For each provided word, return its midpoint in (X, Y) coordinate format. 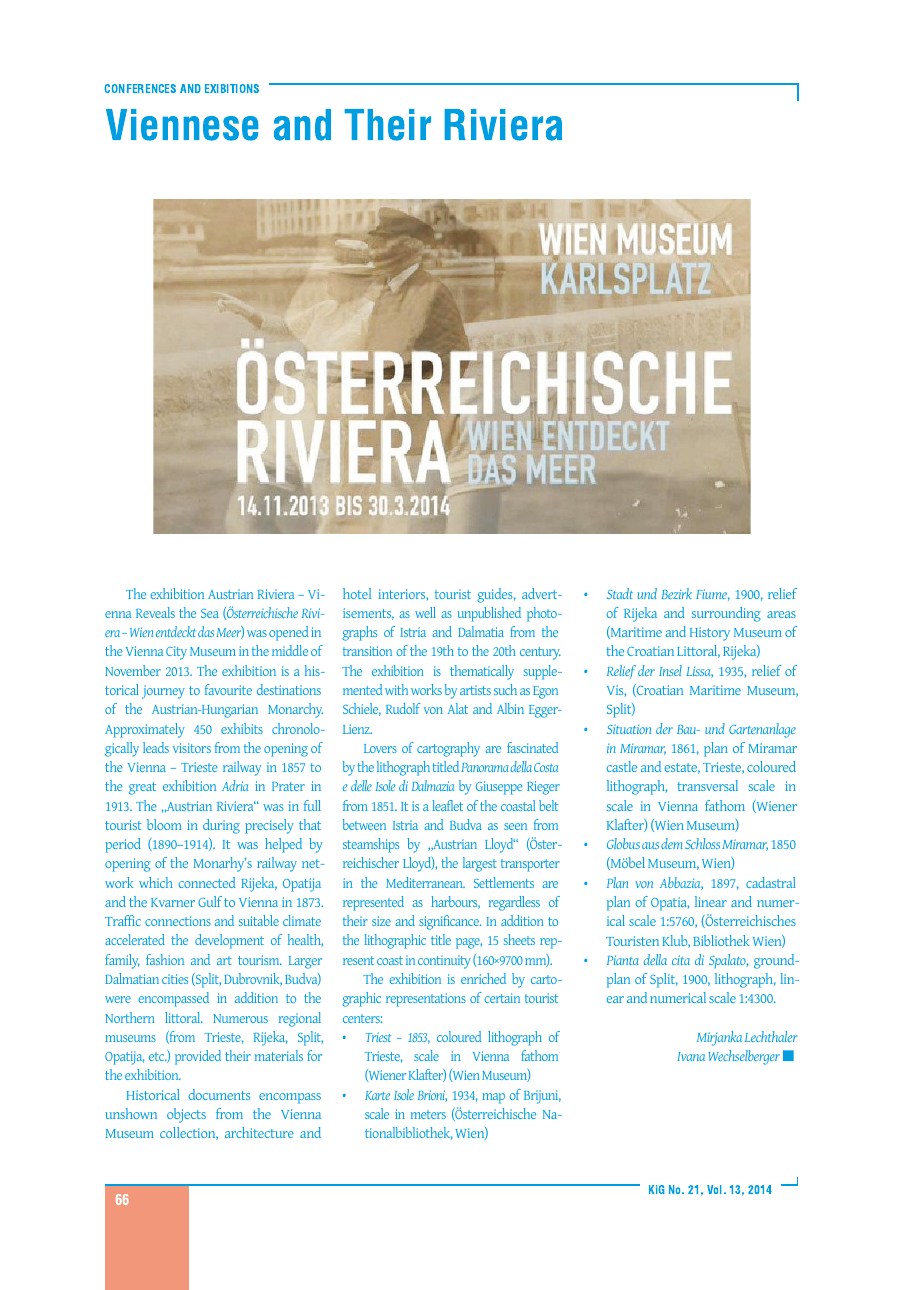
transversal (707, 785)
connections (178, 921)
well (425, 612)
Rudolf (403, 708)
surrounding (726, 614)
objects (186, 1115)
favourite (228, 689)
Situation (629, 729)
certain (502, 998)
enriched (483, 978)
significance (450, 922)
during (221, 826)
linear (711, 901)
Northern (129, 1017)
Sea (210, 613)
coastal (518, 805)
